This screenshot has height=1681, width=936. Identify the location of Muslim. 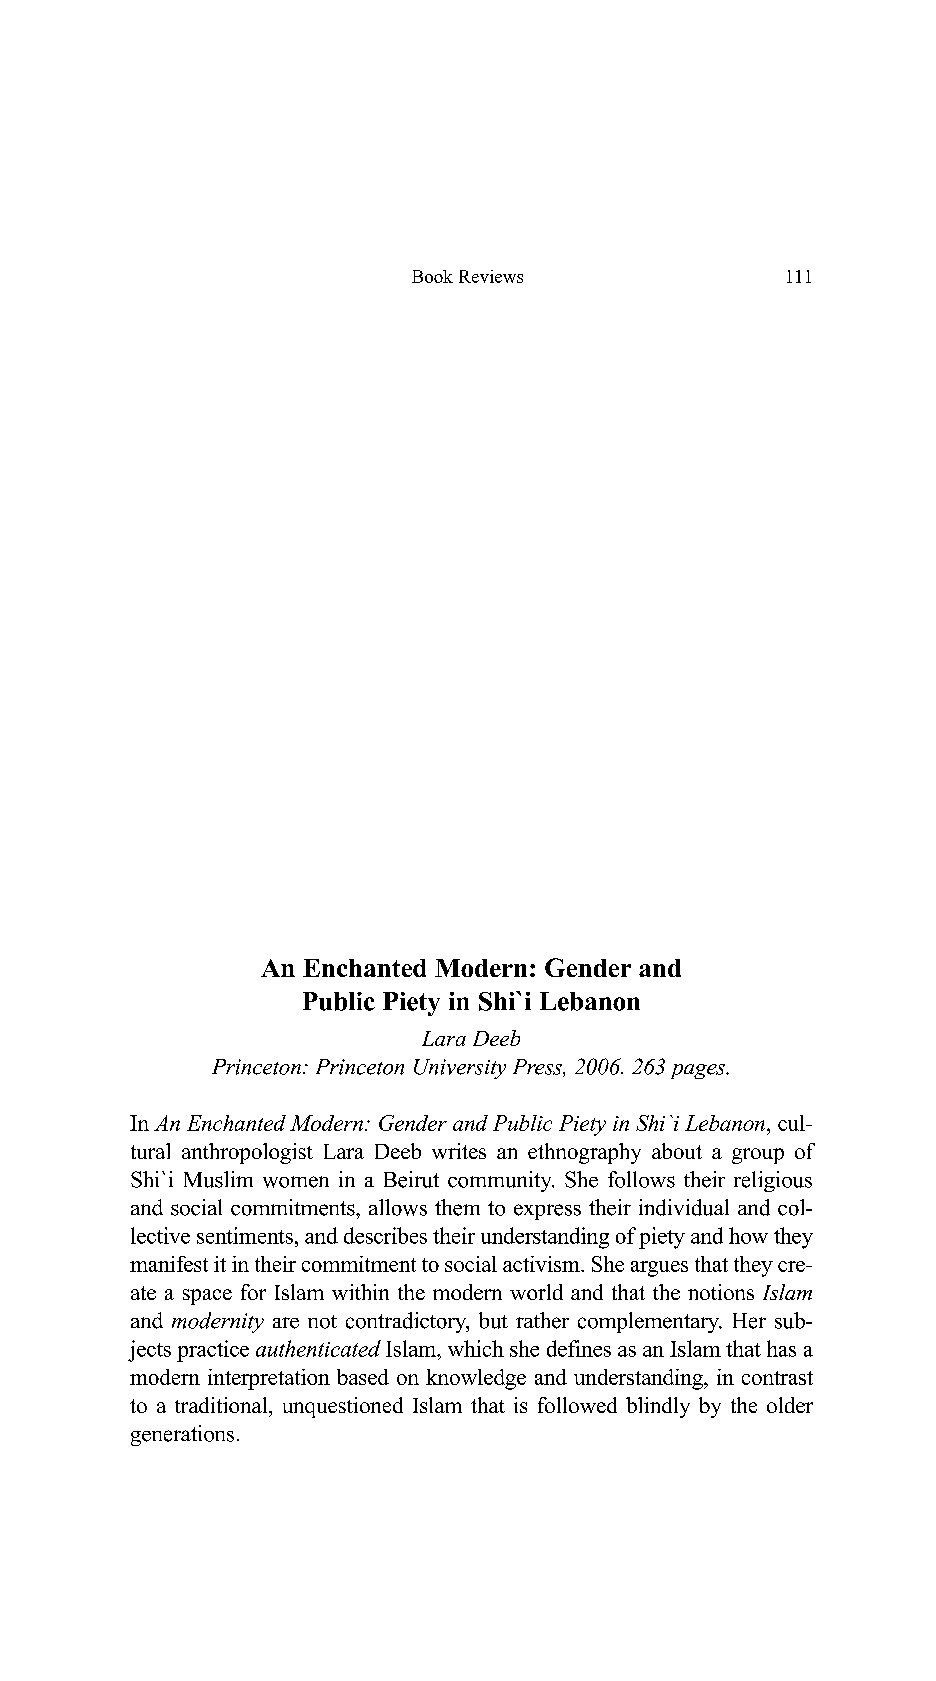
(218, 1179).
